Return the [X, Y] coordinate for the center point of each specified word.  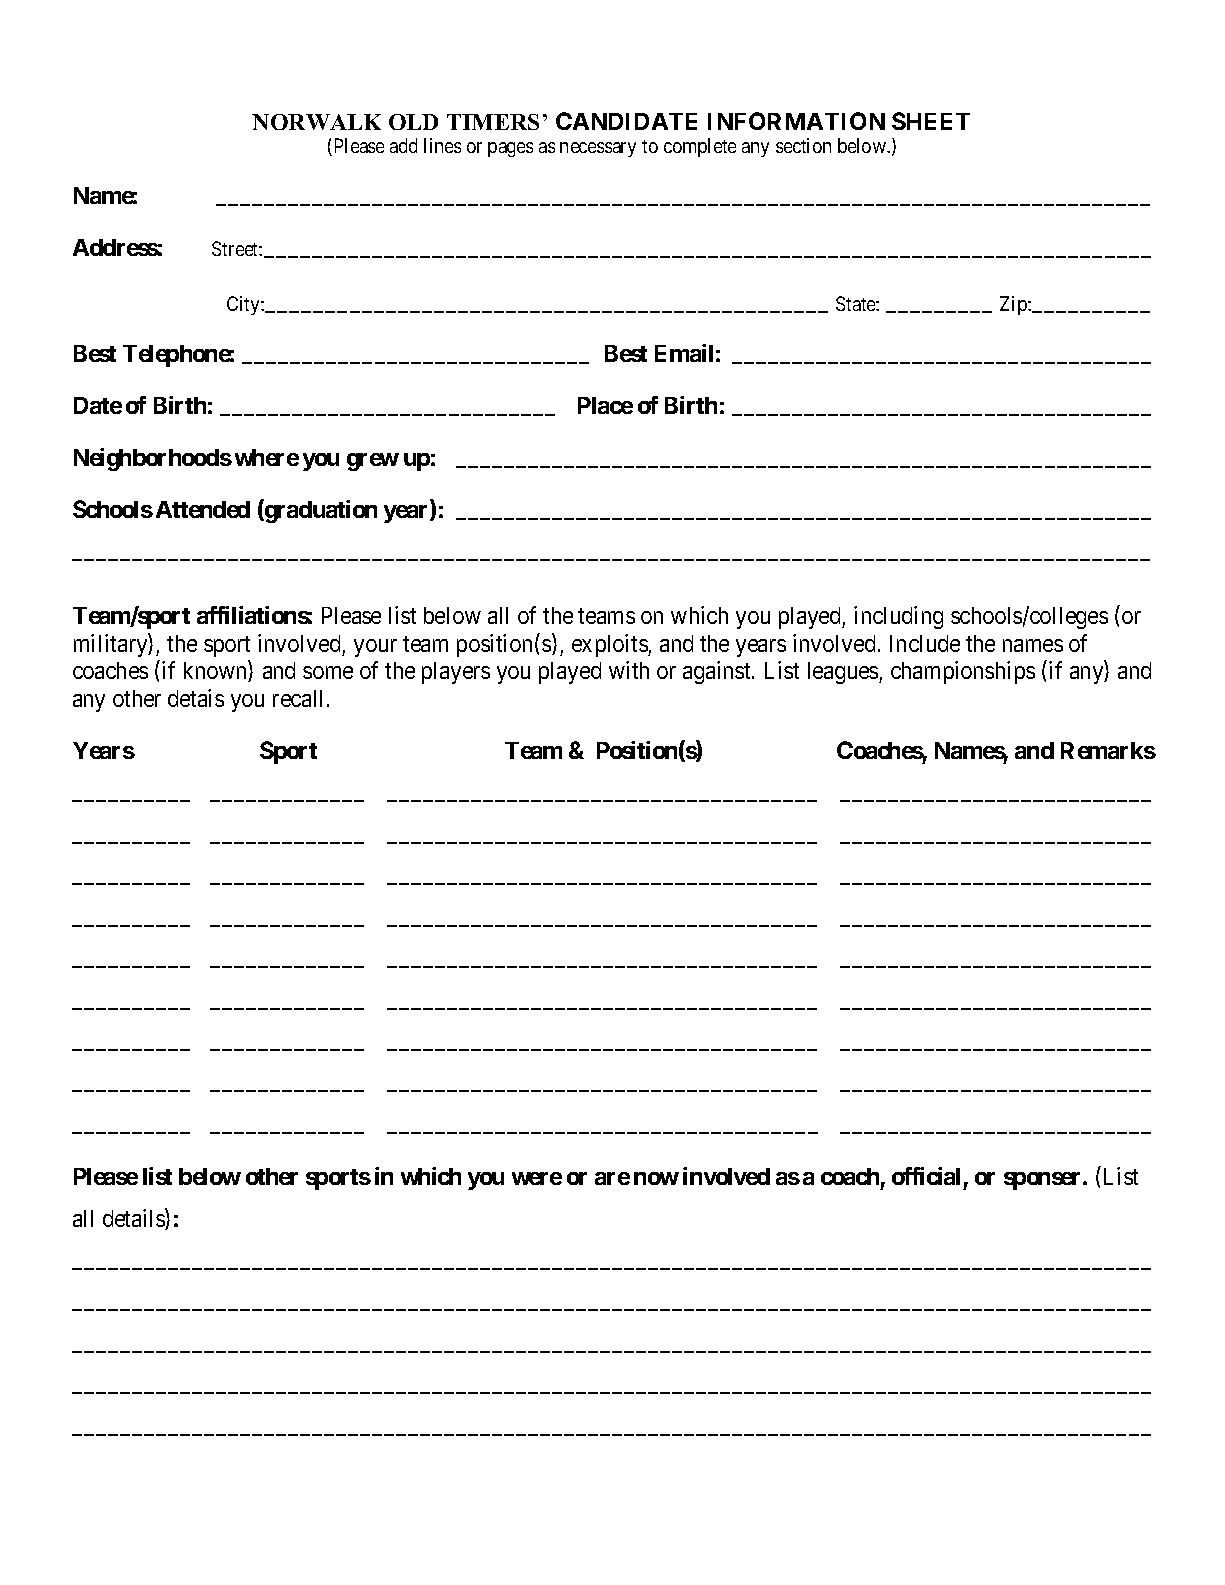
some [328, 672]
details [134, 1219]
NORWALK [316, 122]
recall [297, 698]
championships [963, 672]
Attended [203, 509]
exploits [610, 645]
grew [373, 462]
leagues [844, 673]
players [456, 673]
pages [510, 149]
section [803, 145]
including [898, 617]
